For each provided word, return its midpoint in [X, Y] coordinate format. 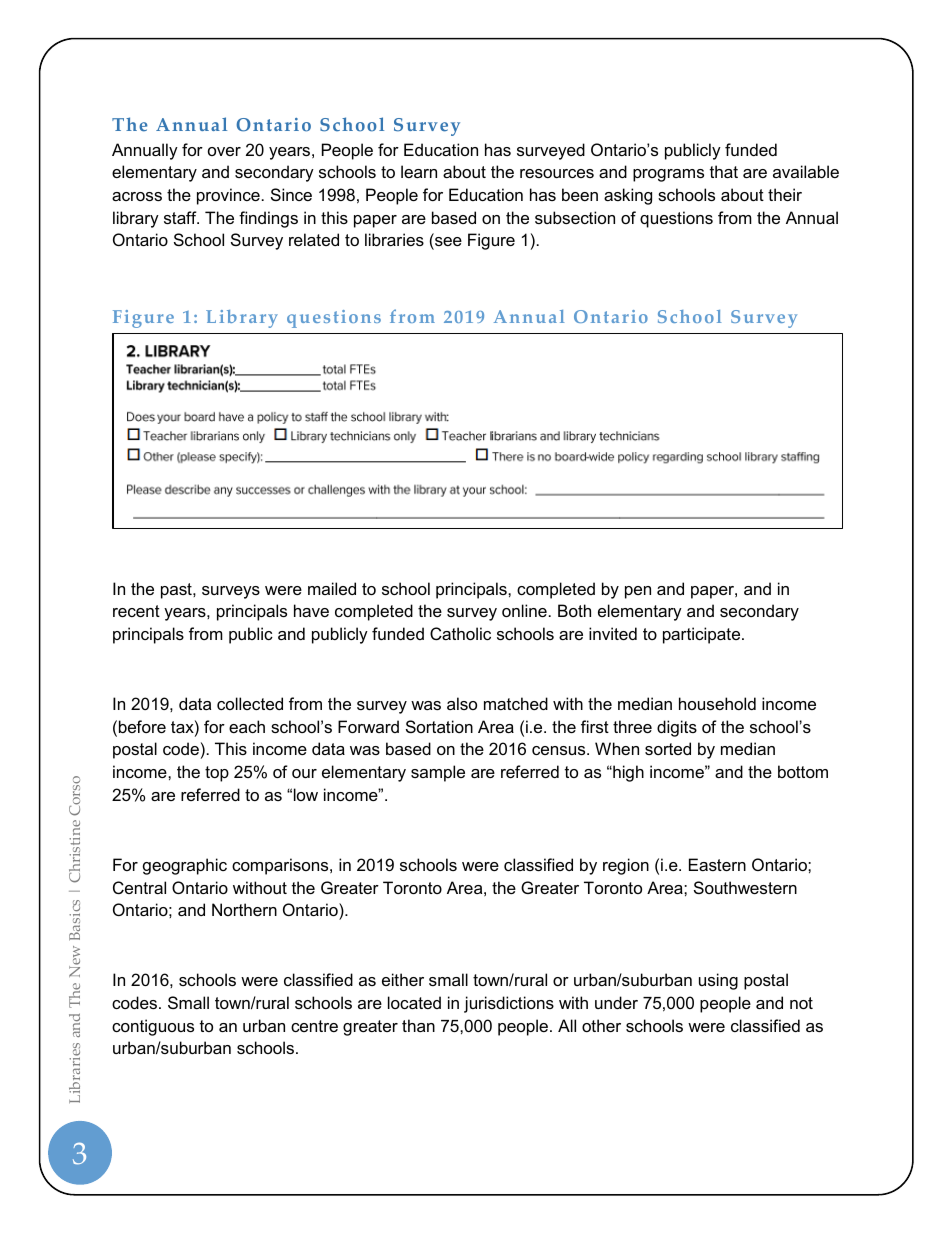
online [524, 610]
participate [703, 635]
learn [419, 171]
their [785, 194]
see [447, 243]
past [177, 591]
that [724, 171]
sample [438, 773]
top [217, 774]
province [228, 196]
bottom [803, 771]
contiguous [153, 1027]
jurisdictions [509, 1004]
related [314, 239]
